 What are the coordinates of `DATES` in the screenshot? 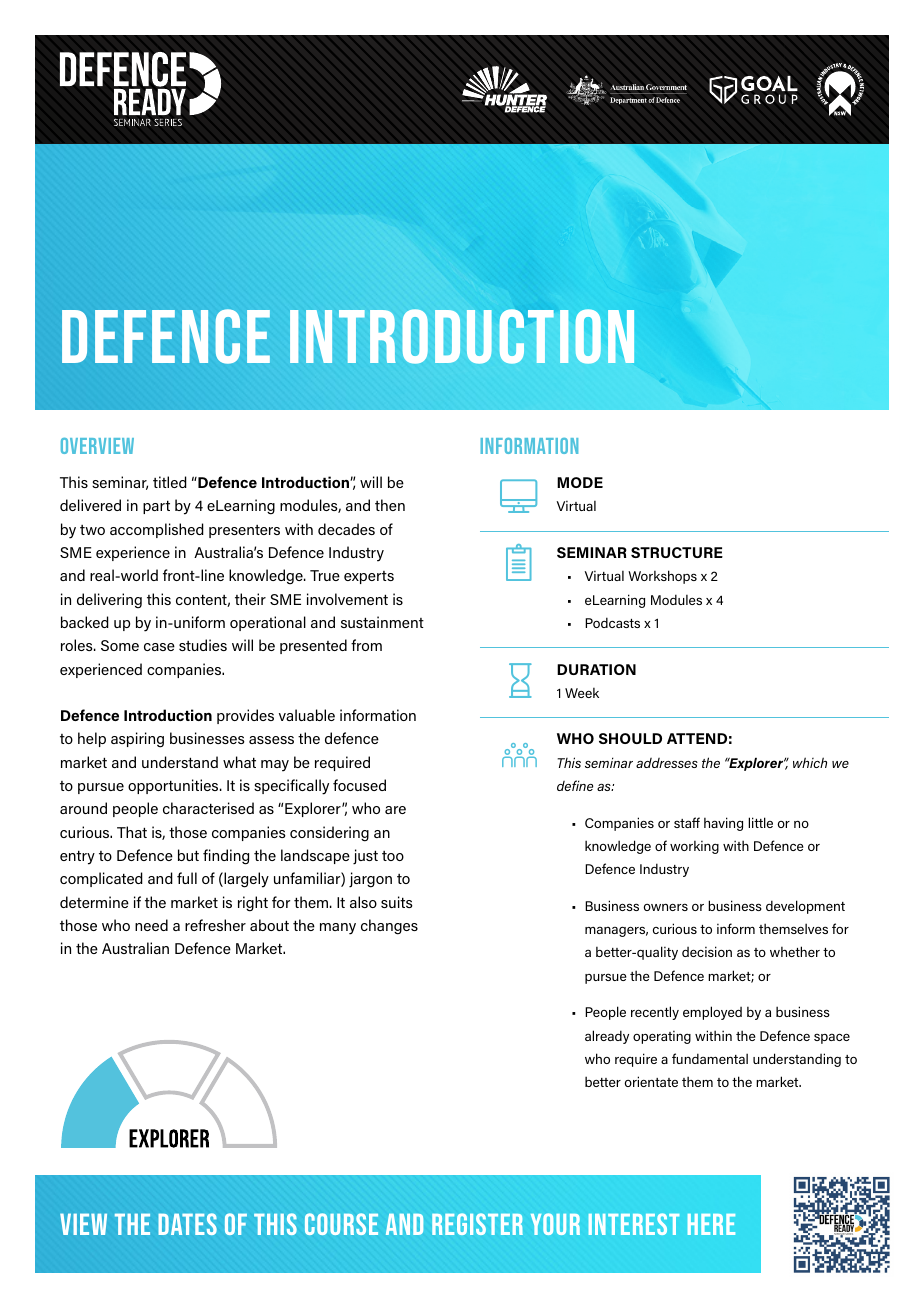 It's located at (187, 1224).
